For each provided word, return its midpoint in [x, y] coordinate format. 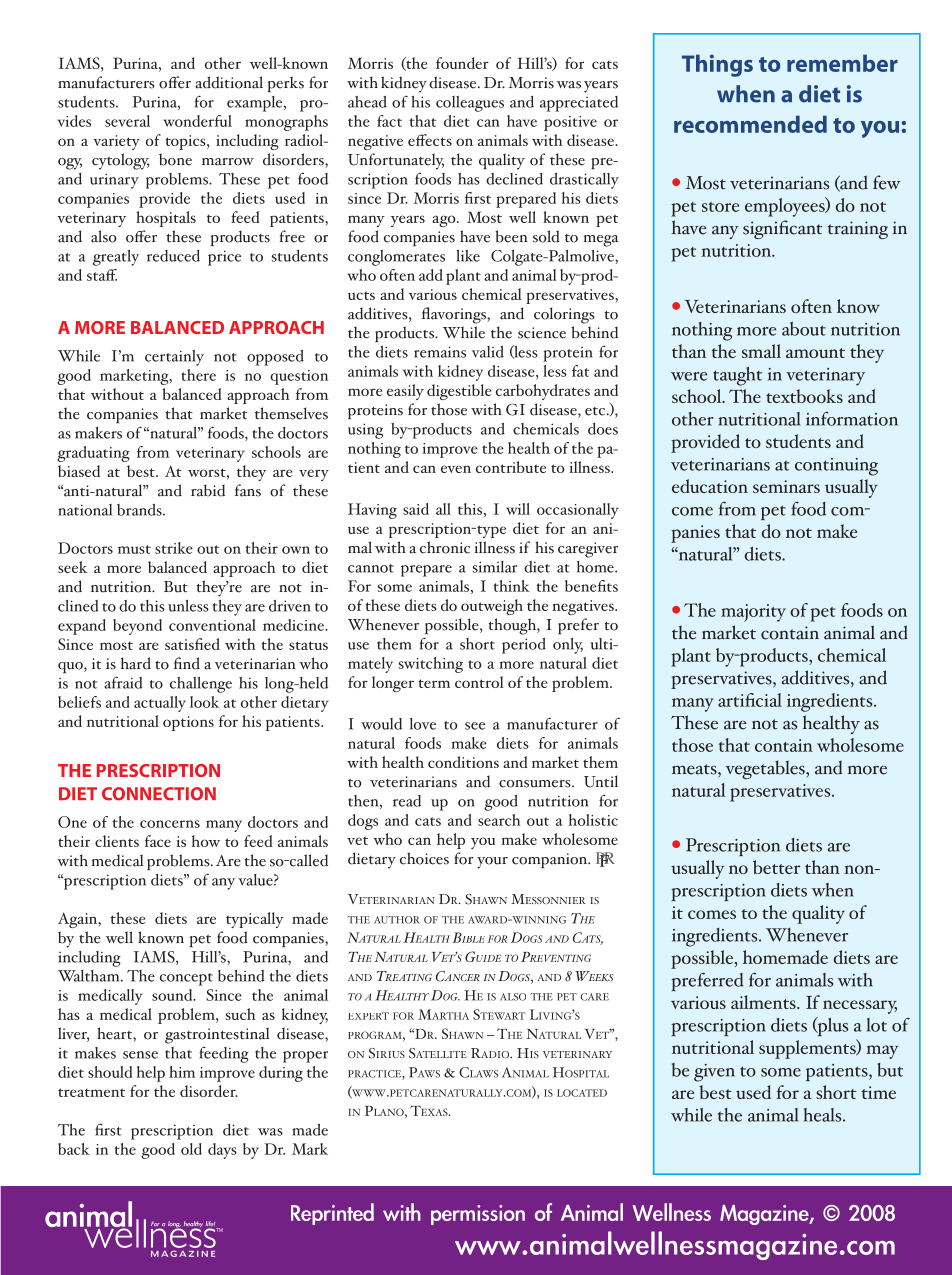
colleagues [470, 104]
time [879, 1092]
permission [478, 1215]
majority [753, 613]
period [524, 646]
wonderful [197, 121]
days [222, 1151]
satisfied [192, 644]
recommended [750, 124]
